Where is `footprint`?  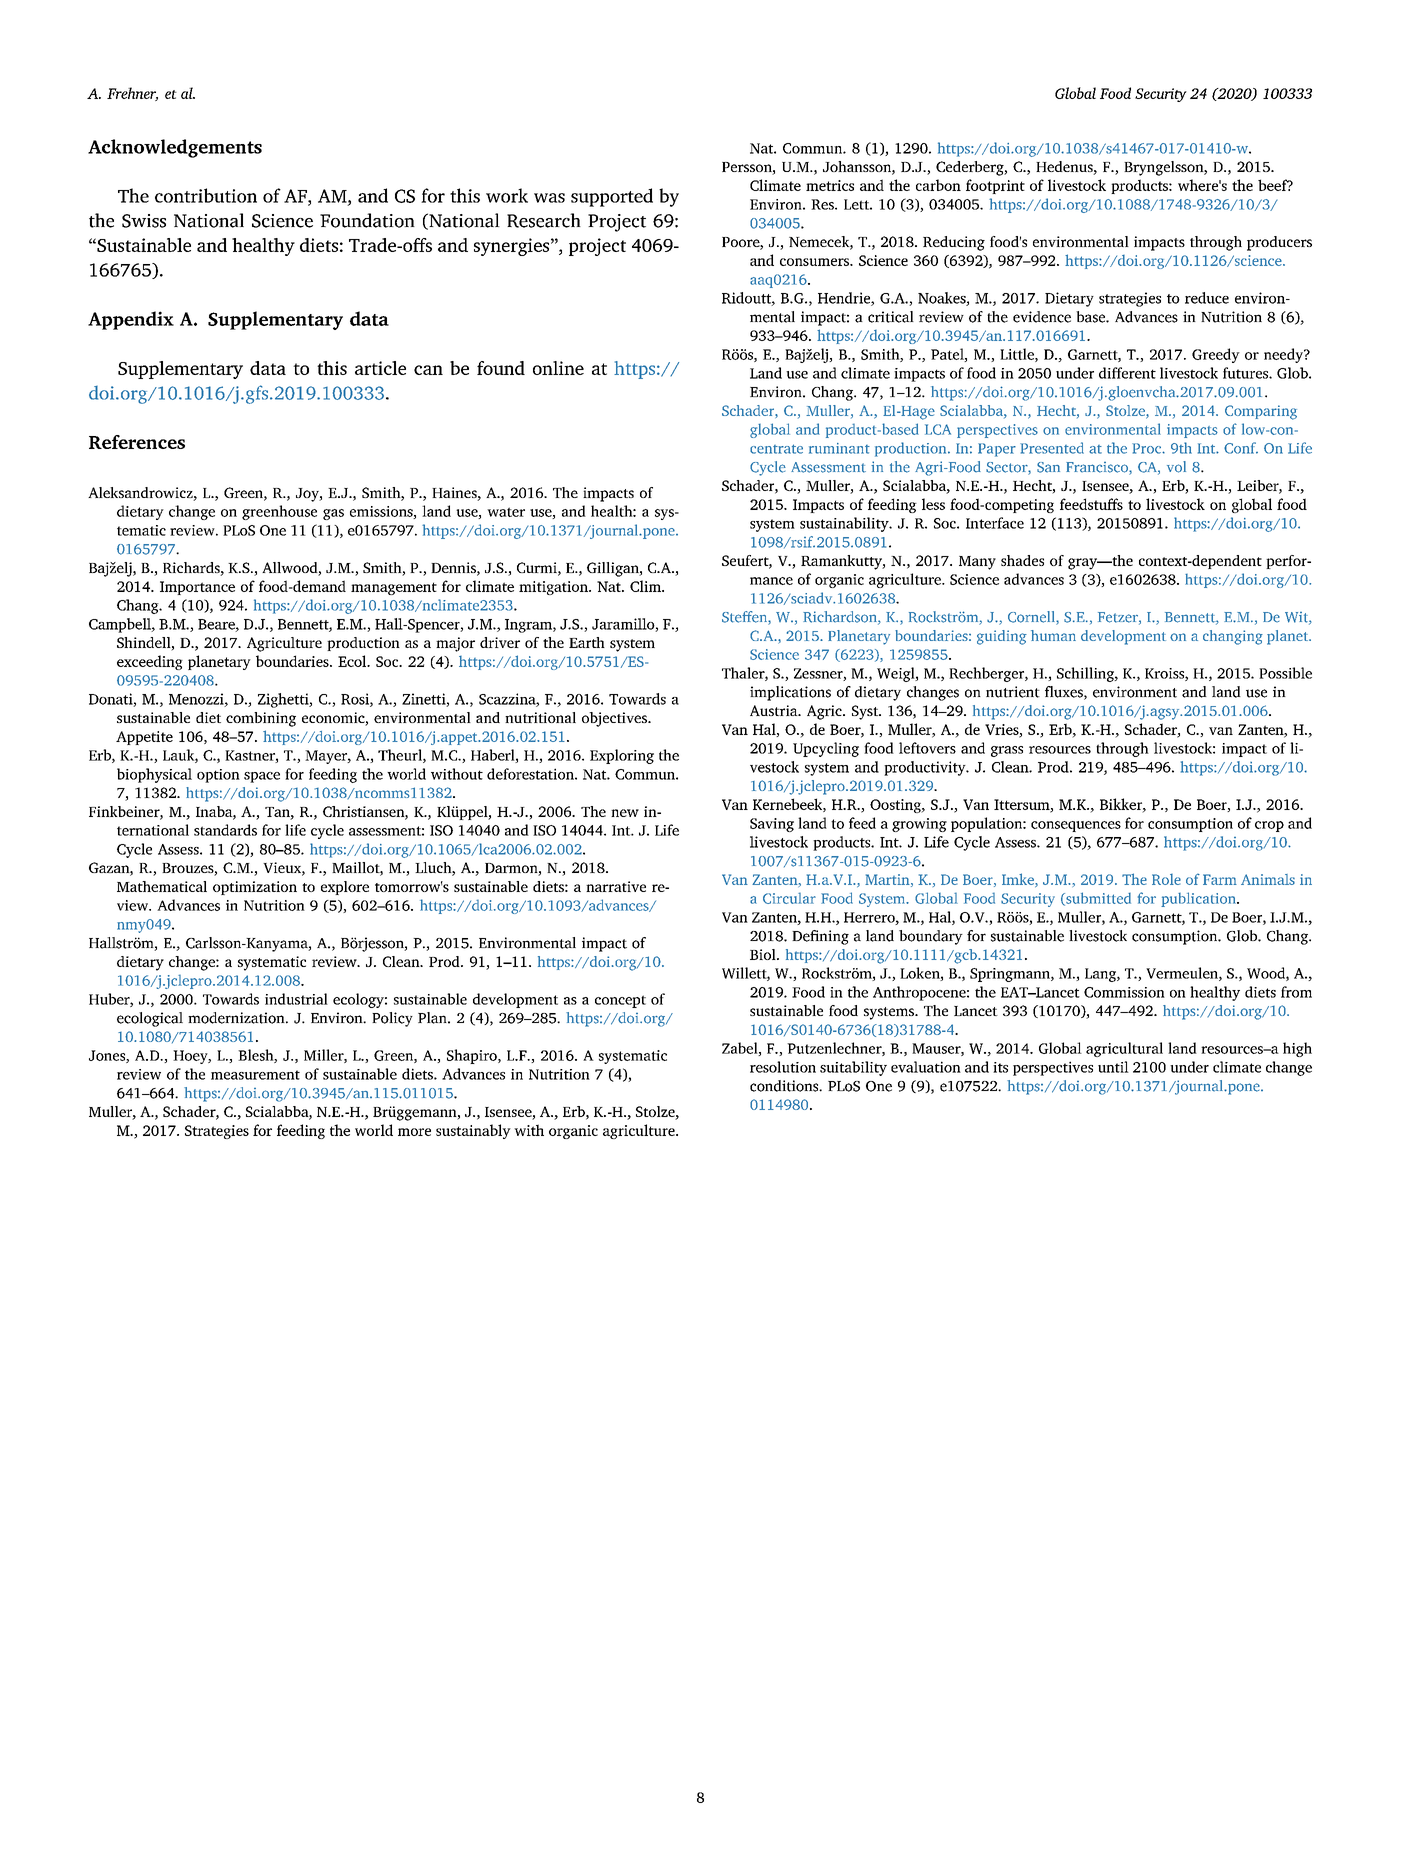
footprint is located at coordinates (995, 186).
